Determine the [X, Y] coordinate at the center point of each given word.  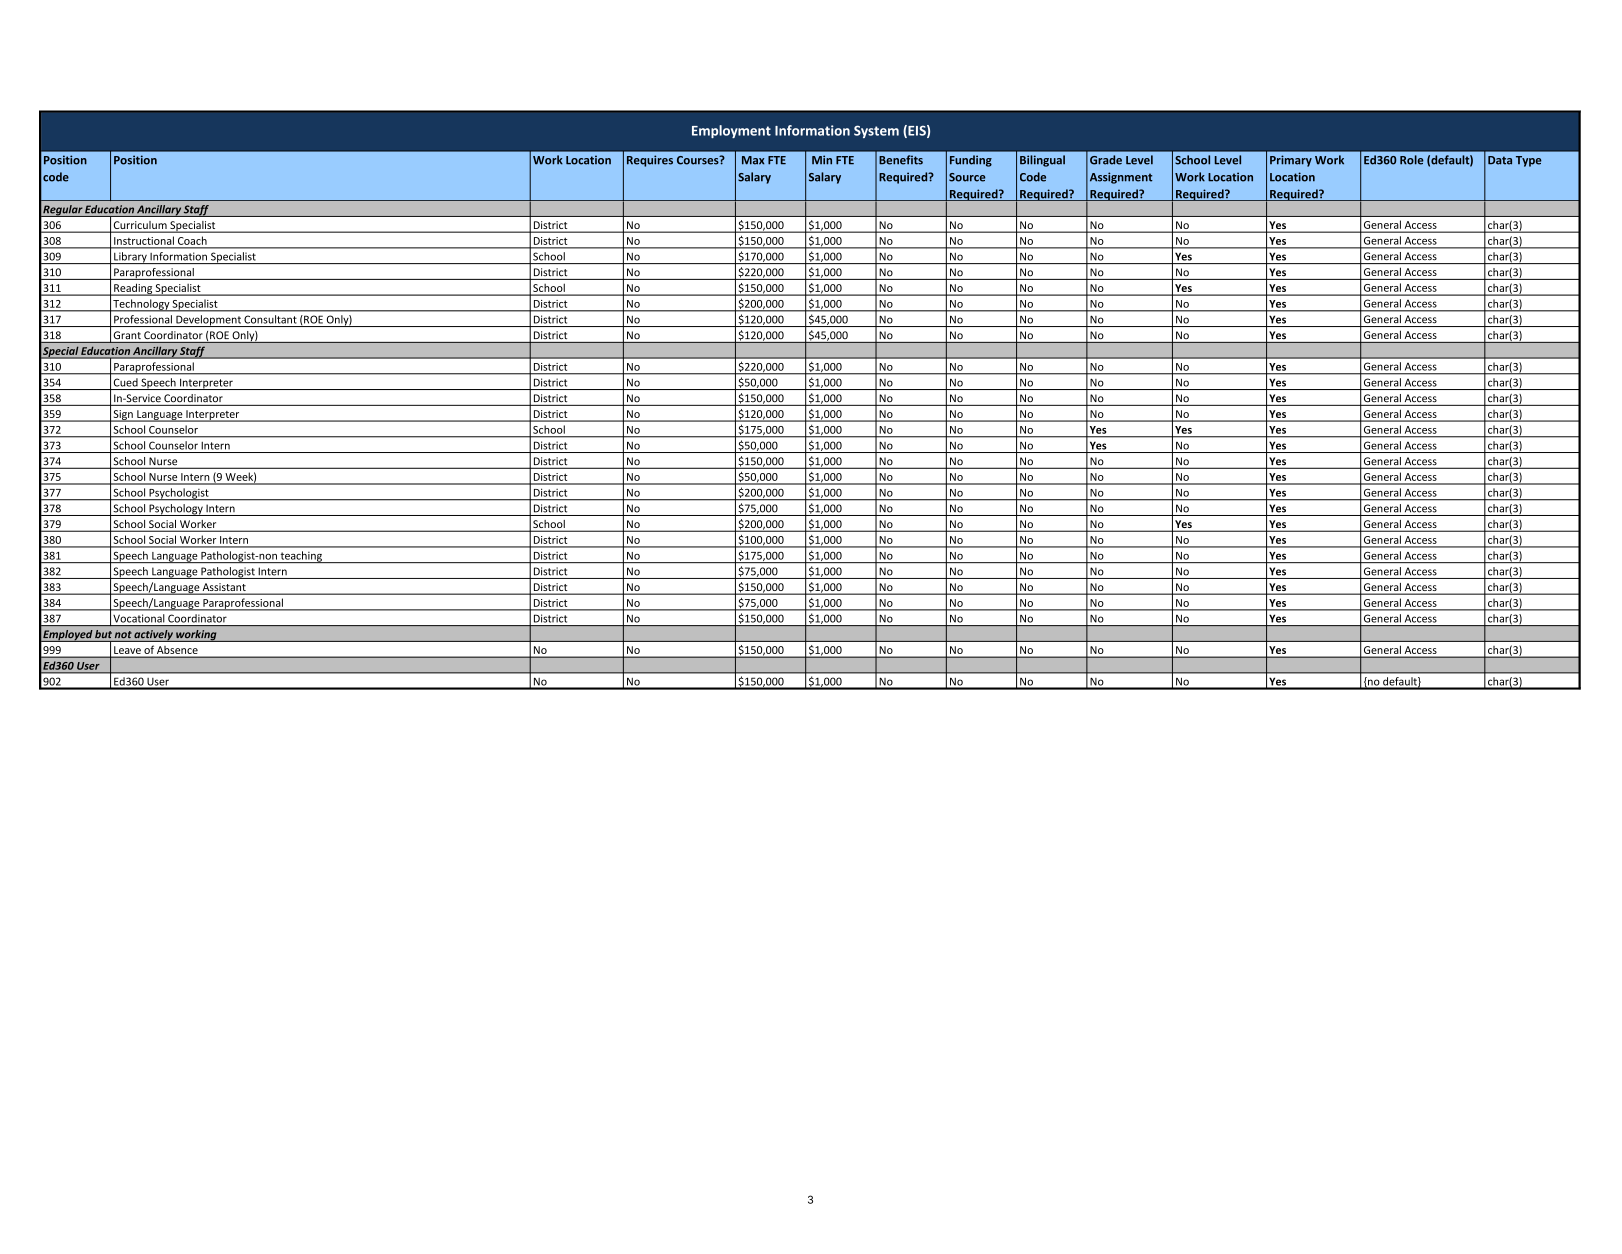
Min [822, 160]
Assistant [224, 588]
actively [154, 636]
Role [1412, 160]
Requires [650, 161]
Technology [141, 305]
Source [967, 177]
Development [208, 321]
